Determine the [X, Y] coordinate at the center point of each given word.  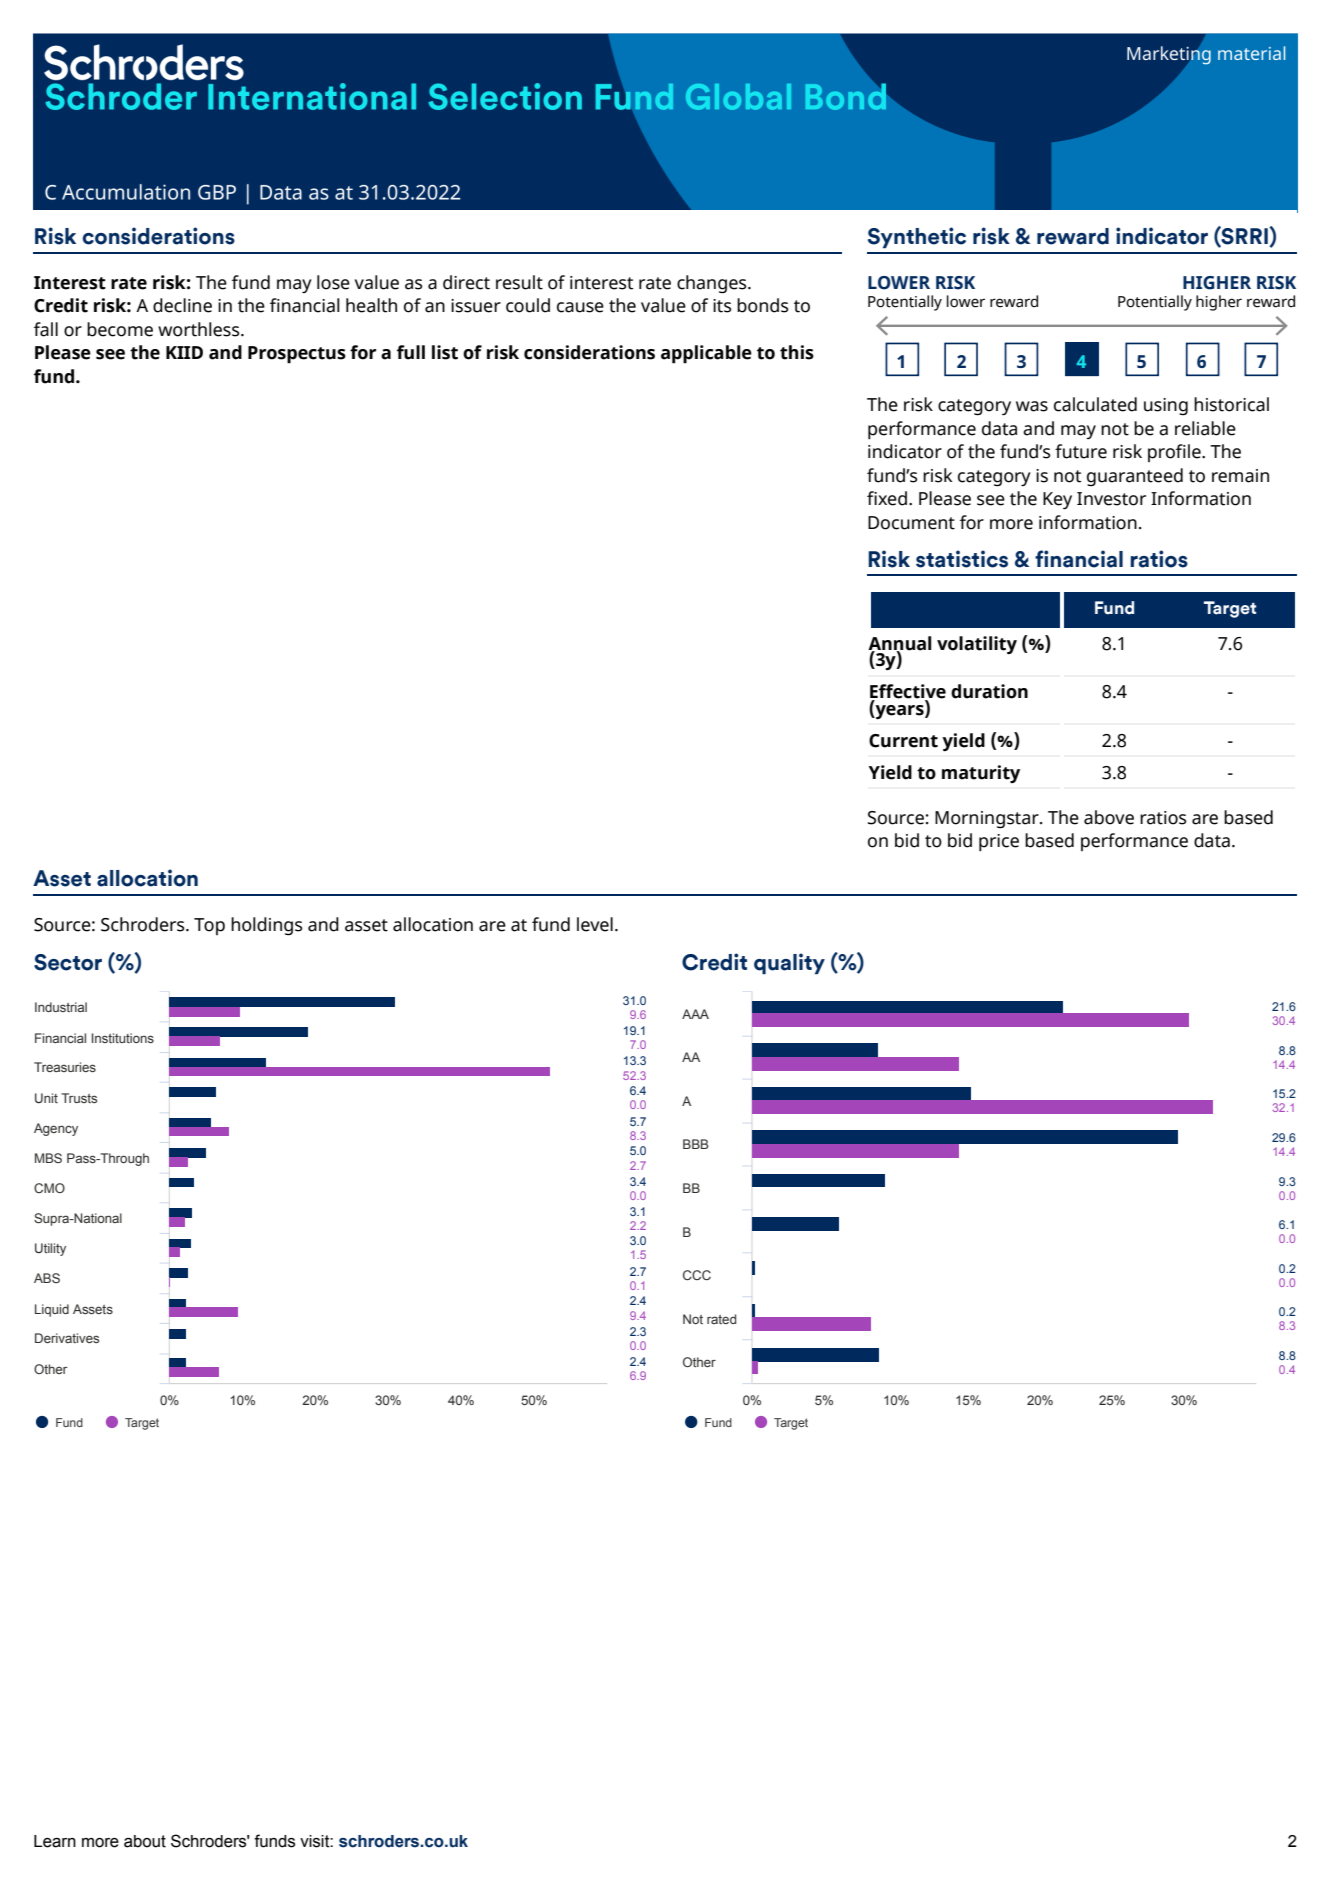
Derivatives [67, 1338]
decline [182, 305]
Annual [899, 644]
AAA [695, 1014]
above [1109, 817]
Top [209, 926]
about [145, 1841]
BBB [696, 1144]
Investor [1111, 499]
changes [713, 284]
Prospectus [297, 355]
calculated [1095, 404]
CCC [697, 1275]
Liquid [52, 1310]
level [595, 924]
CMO [49, 1188]
